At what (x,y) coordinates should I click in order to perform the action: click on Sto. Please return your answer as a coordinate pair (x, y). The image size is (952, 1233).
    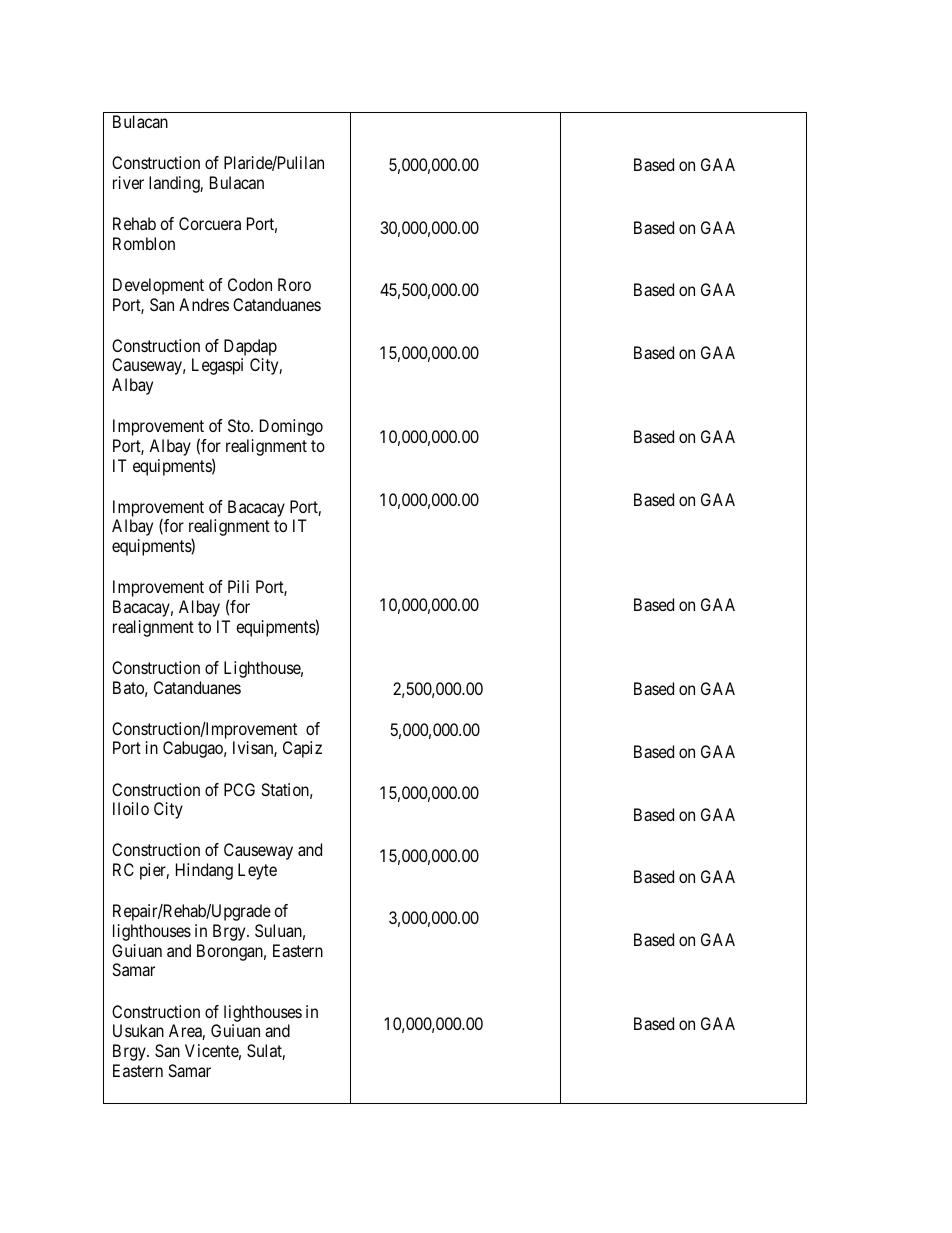
    Looking at the image, I should click on (240, 425).
